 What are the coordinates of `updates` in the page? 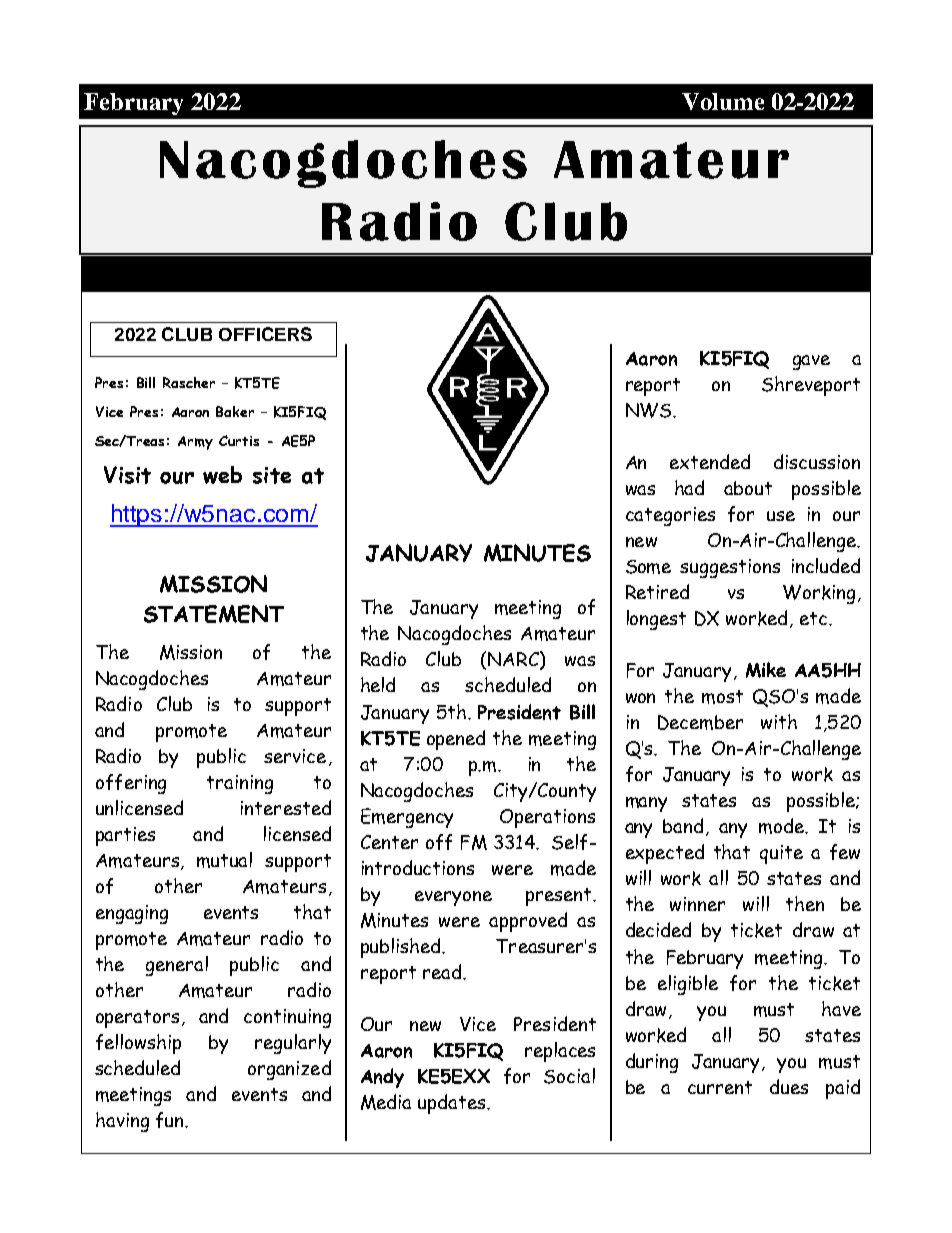 It's located at (453, 1104).
